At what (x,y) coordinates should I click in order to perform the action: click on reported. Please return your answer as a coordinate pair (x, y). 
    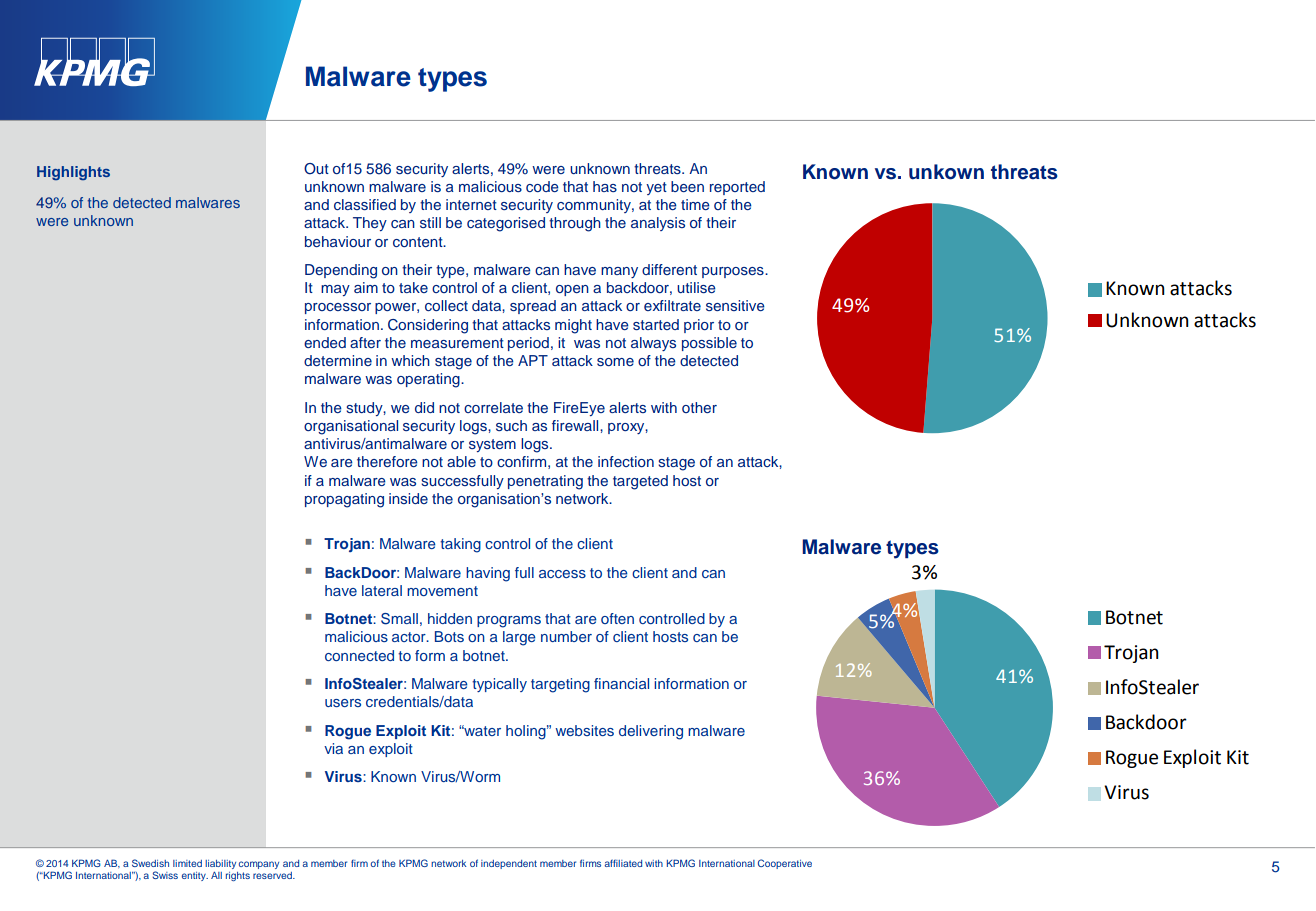
    Looking at the image, I should click on (737, 188).
